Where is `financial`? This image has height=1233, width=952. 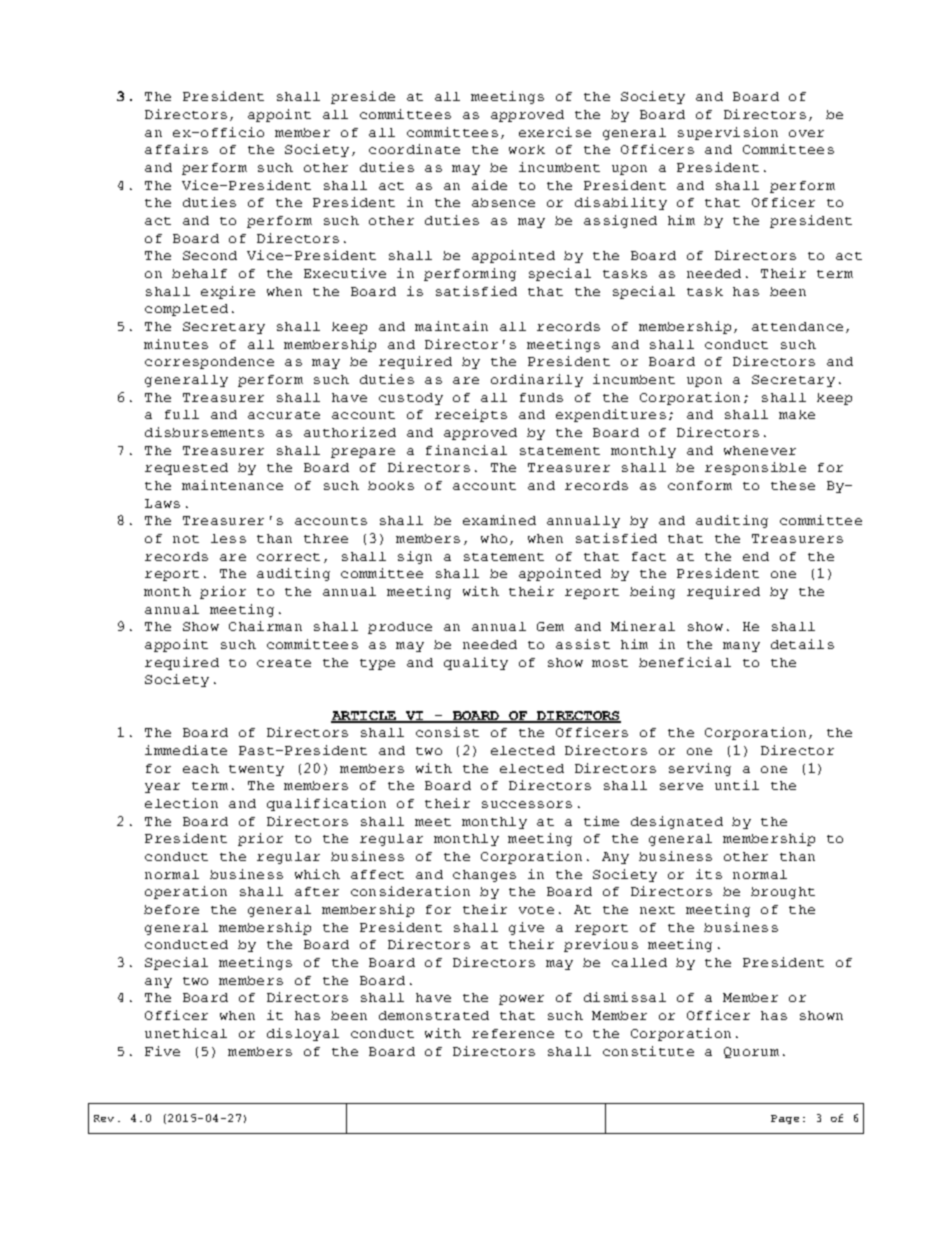
financial is located at coordinates (466, 450).
